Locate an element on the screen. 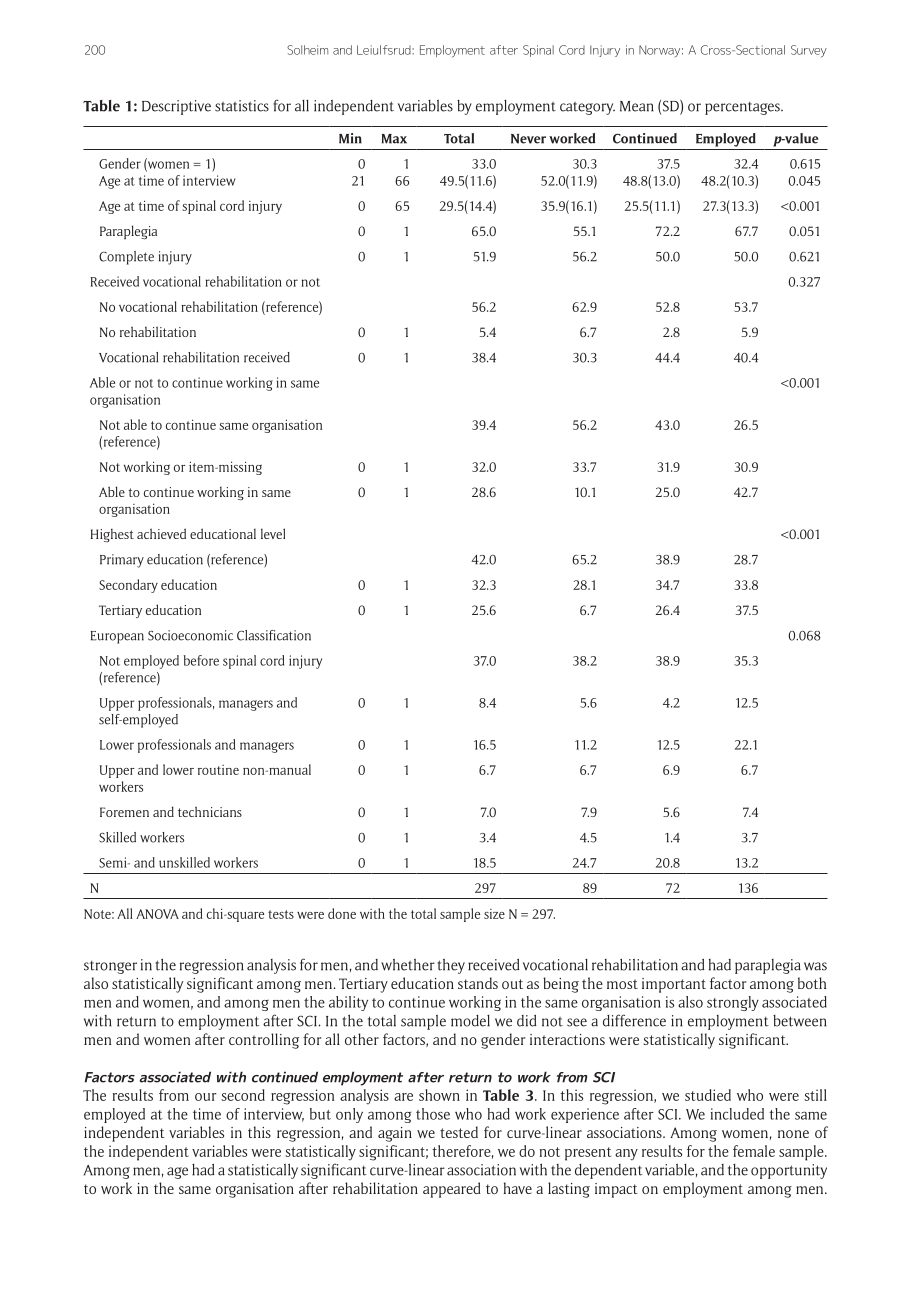 This screenshot has height=1308, width=924. Socioeconomic is located at coordinates (190, 635).
